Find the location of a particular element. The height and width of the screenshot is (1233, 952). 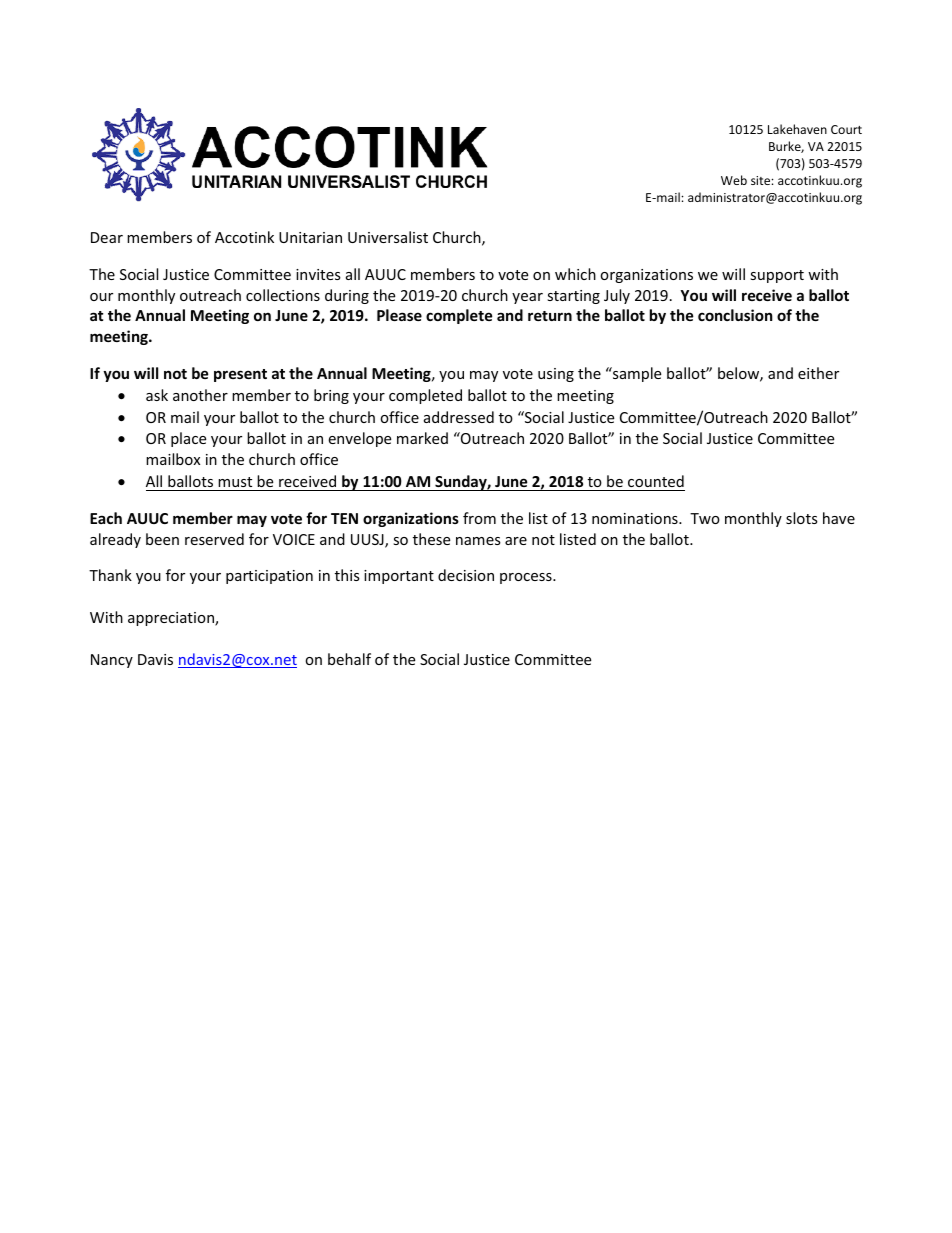

Court is located at coordinates (846, 129).
